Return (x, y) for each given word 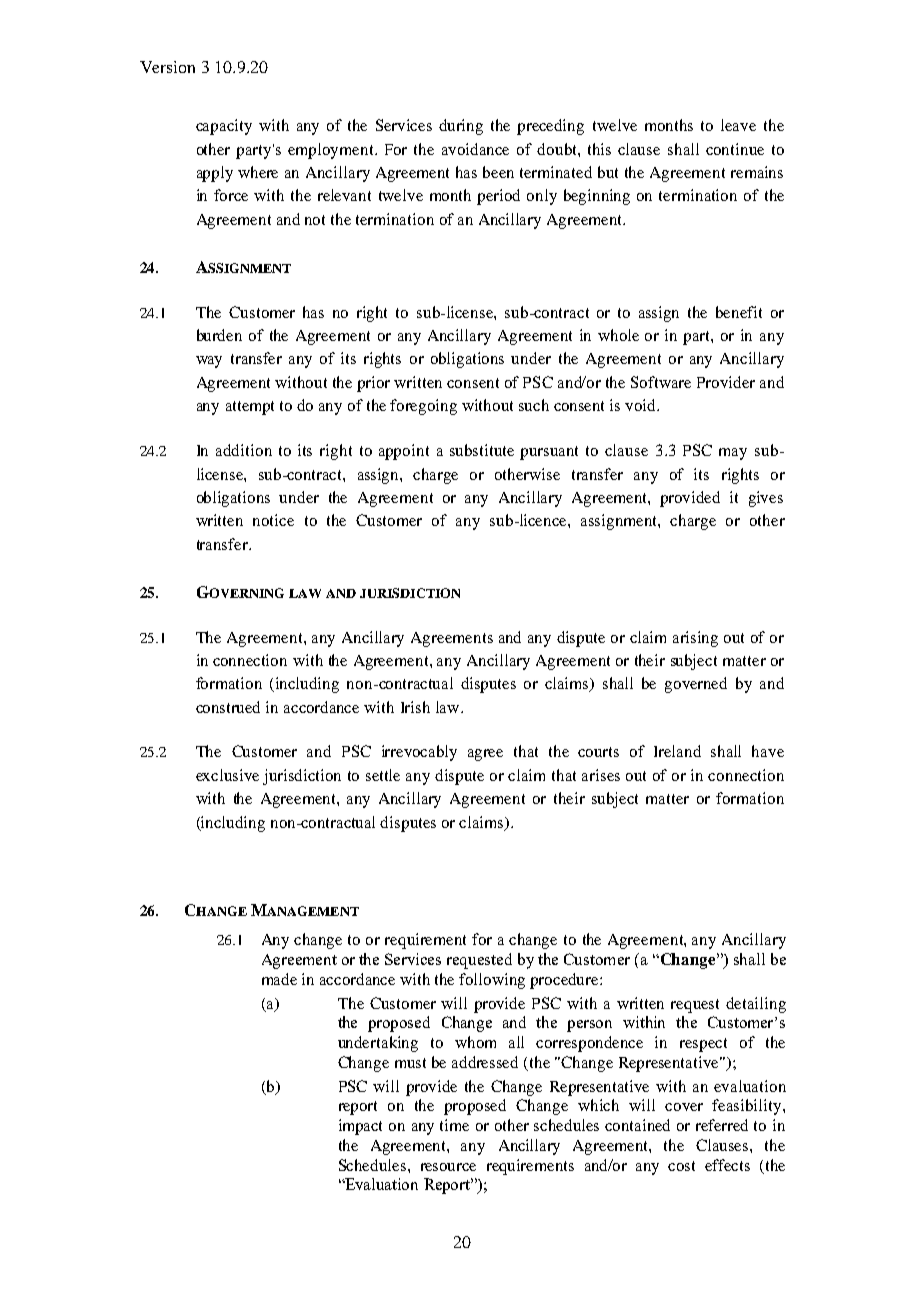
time (454, 1125)
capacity (224, 127)
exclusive (227, 775)
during (461, 127)
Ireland (677, 751)
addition (244, 450)
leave (738, 125)
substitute (482, 450)
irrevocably (419, 753)
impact (360, 1127)
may (733, 454)
